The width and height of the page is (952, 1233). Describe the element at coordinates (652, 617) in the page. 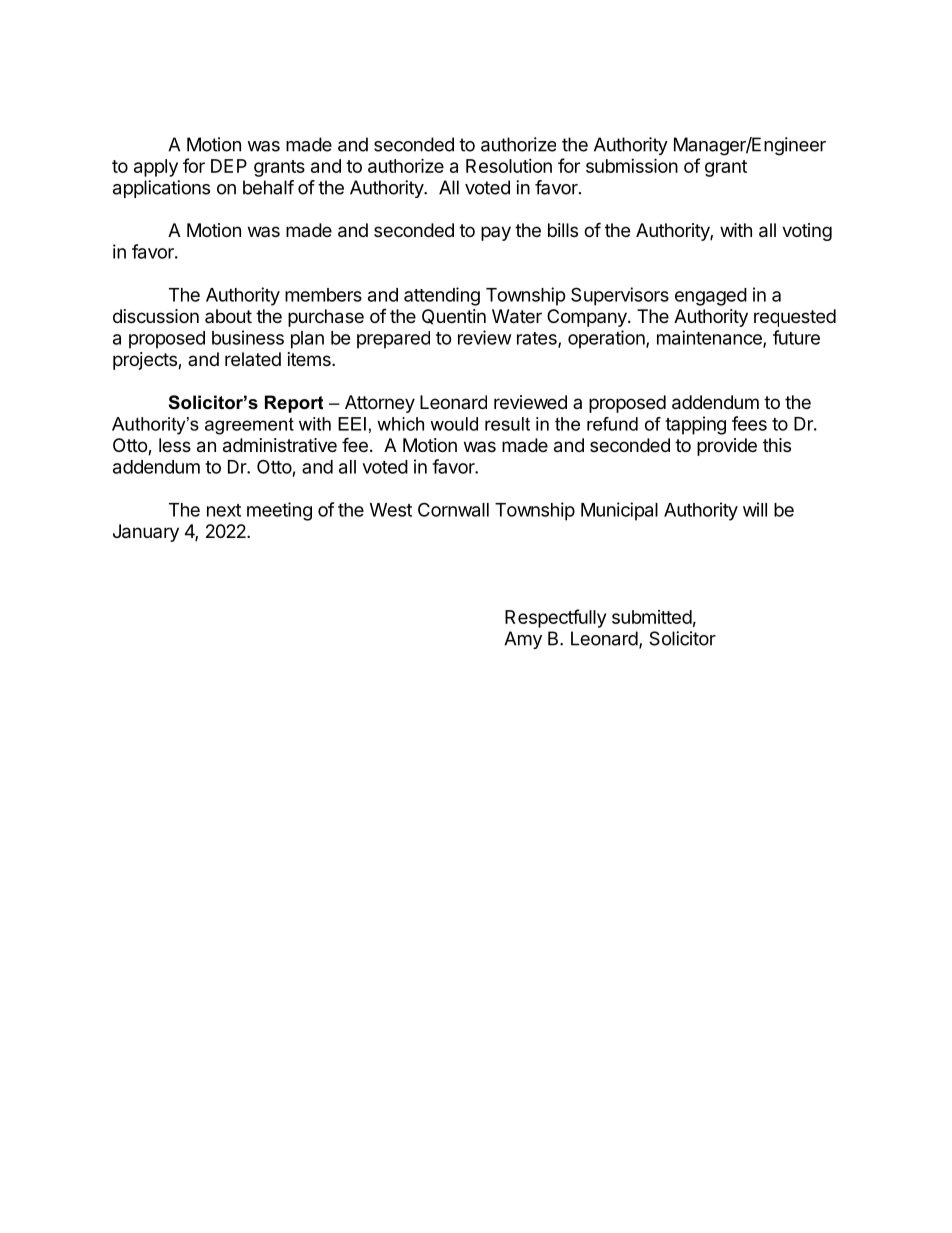

I see `submitted` at that location.
